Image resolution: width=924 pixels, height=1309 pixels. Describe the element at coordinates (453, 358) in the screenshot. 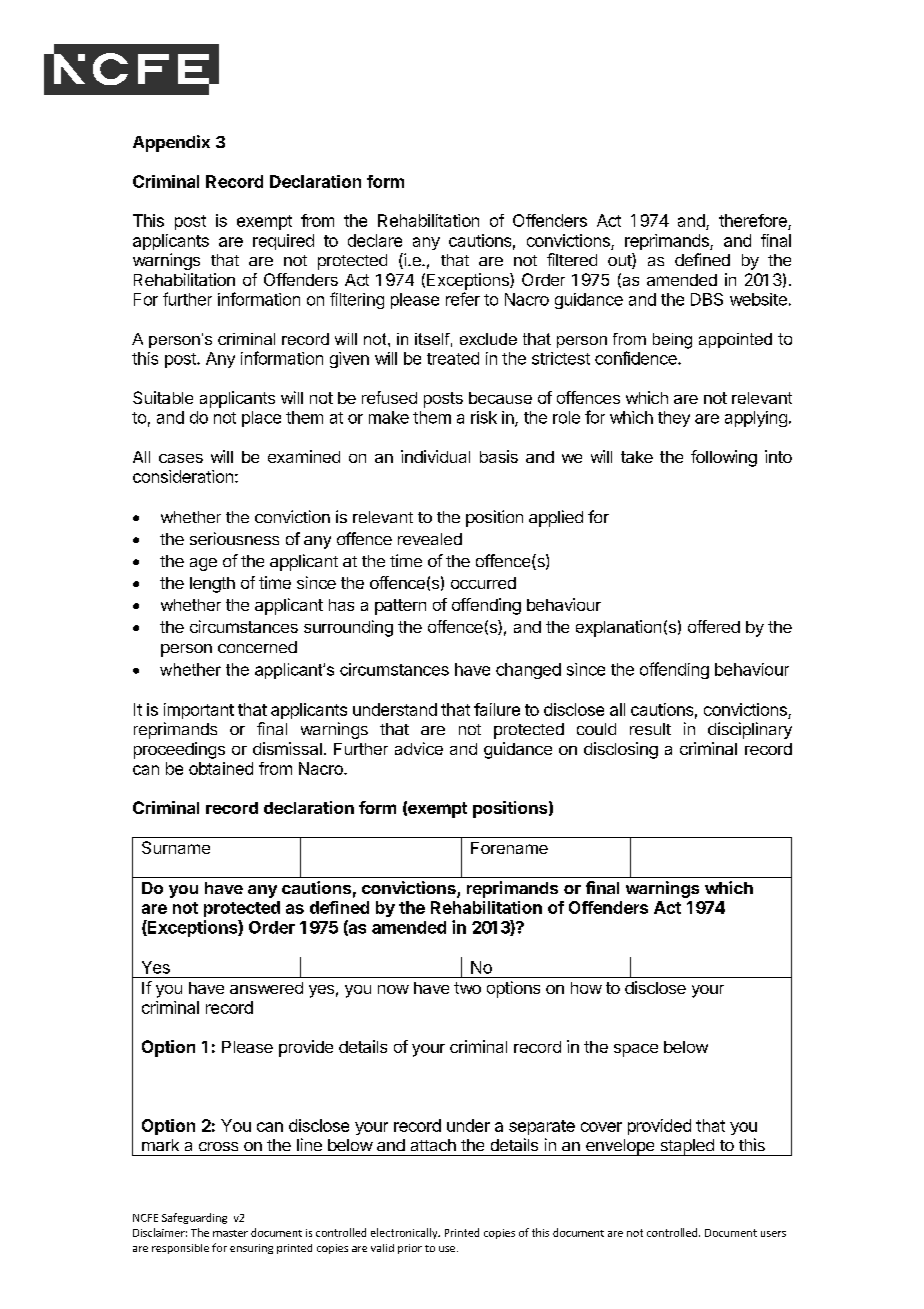

I see `treated` at that location.
